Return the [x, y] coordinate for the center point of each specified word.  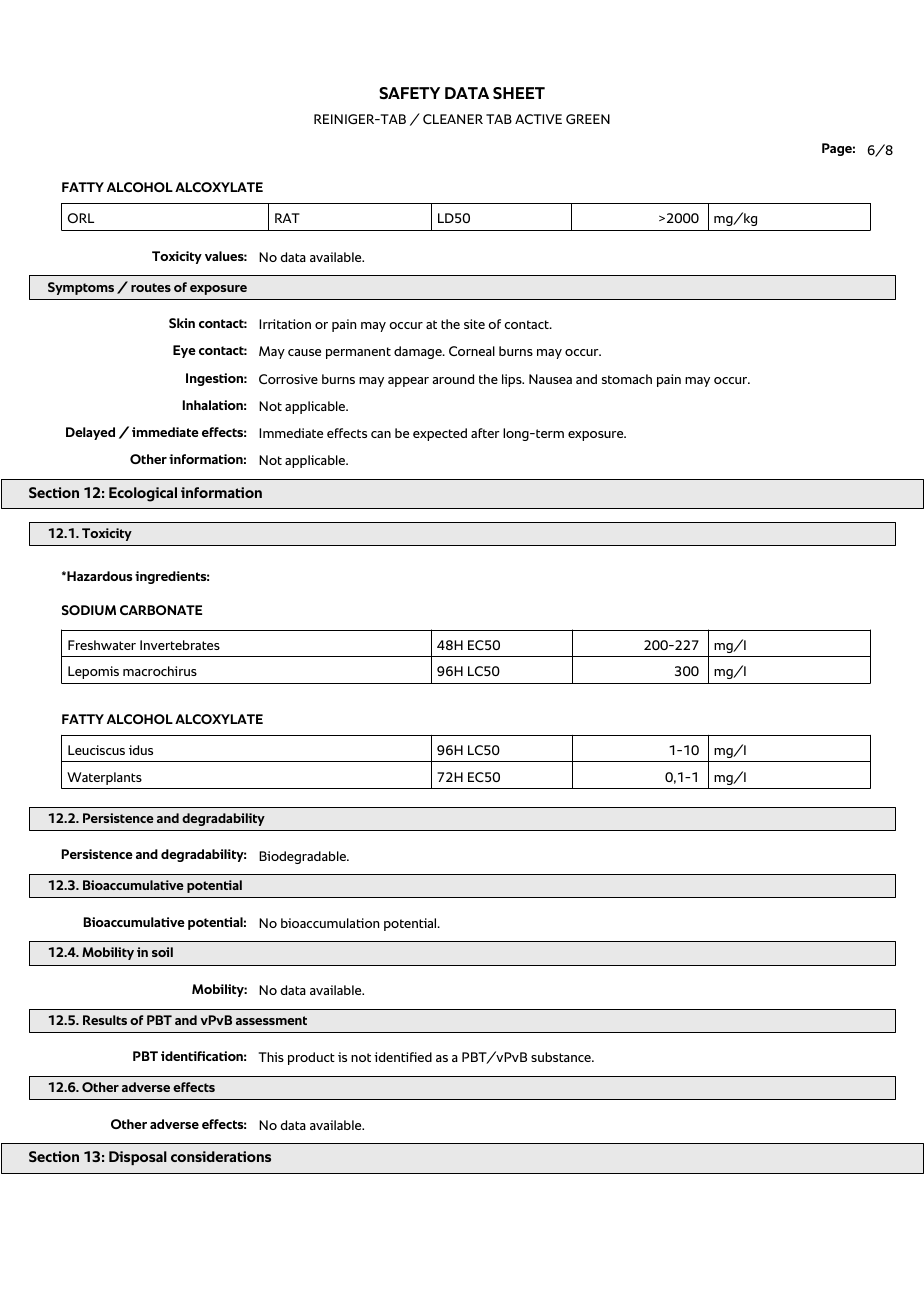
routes [151, 287]
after [485, 433]
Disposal [138, 1158]
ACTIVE [538, 119]
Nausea [550, 379]
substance [562, 1057]
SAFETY [409, 93]
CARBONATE [161, 610]
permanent [358, 353]
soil [162, 952]
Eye [184, 351]
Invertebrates [180, 645]
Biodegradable [303, 857]
